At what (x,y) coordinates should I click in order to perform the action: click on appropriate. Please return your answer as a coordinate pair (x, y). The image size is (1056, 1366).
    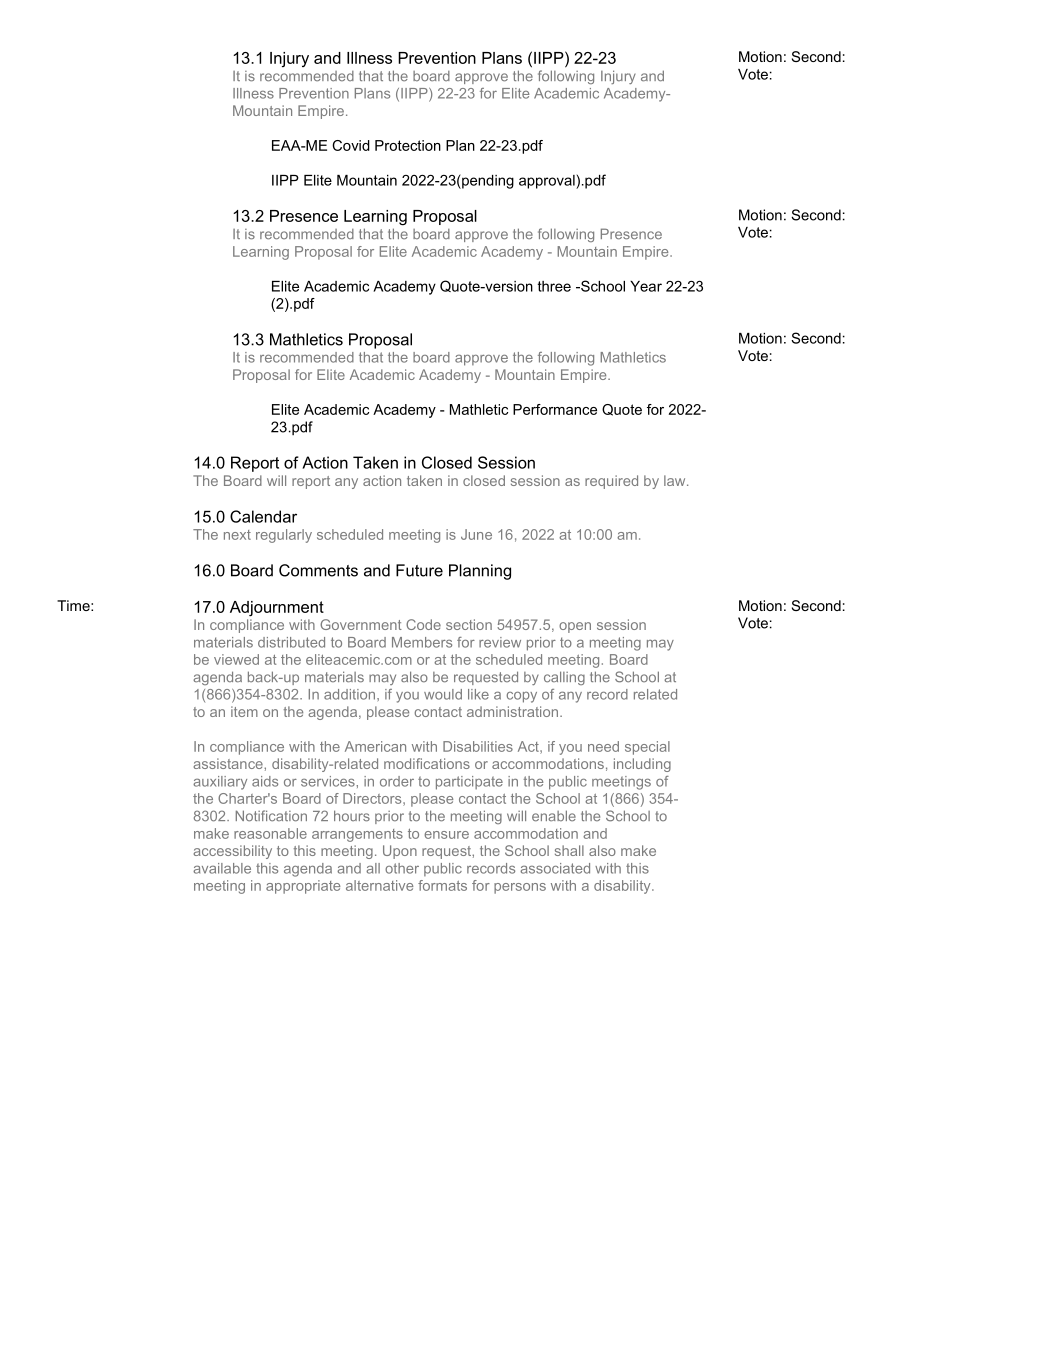
    Looking at the image, I should click on (303, 887).
